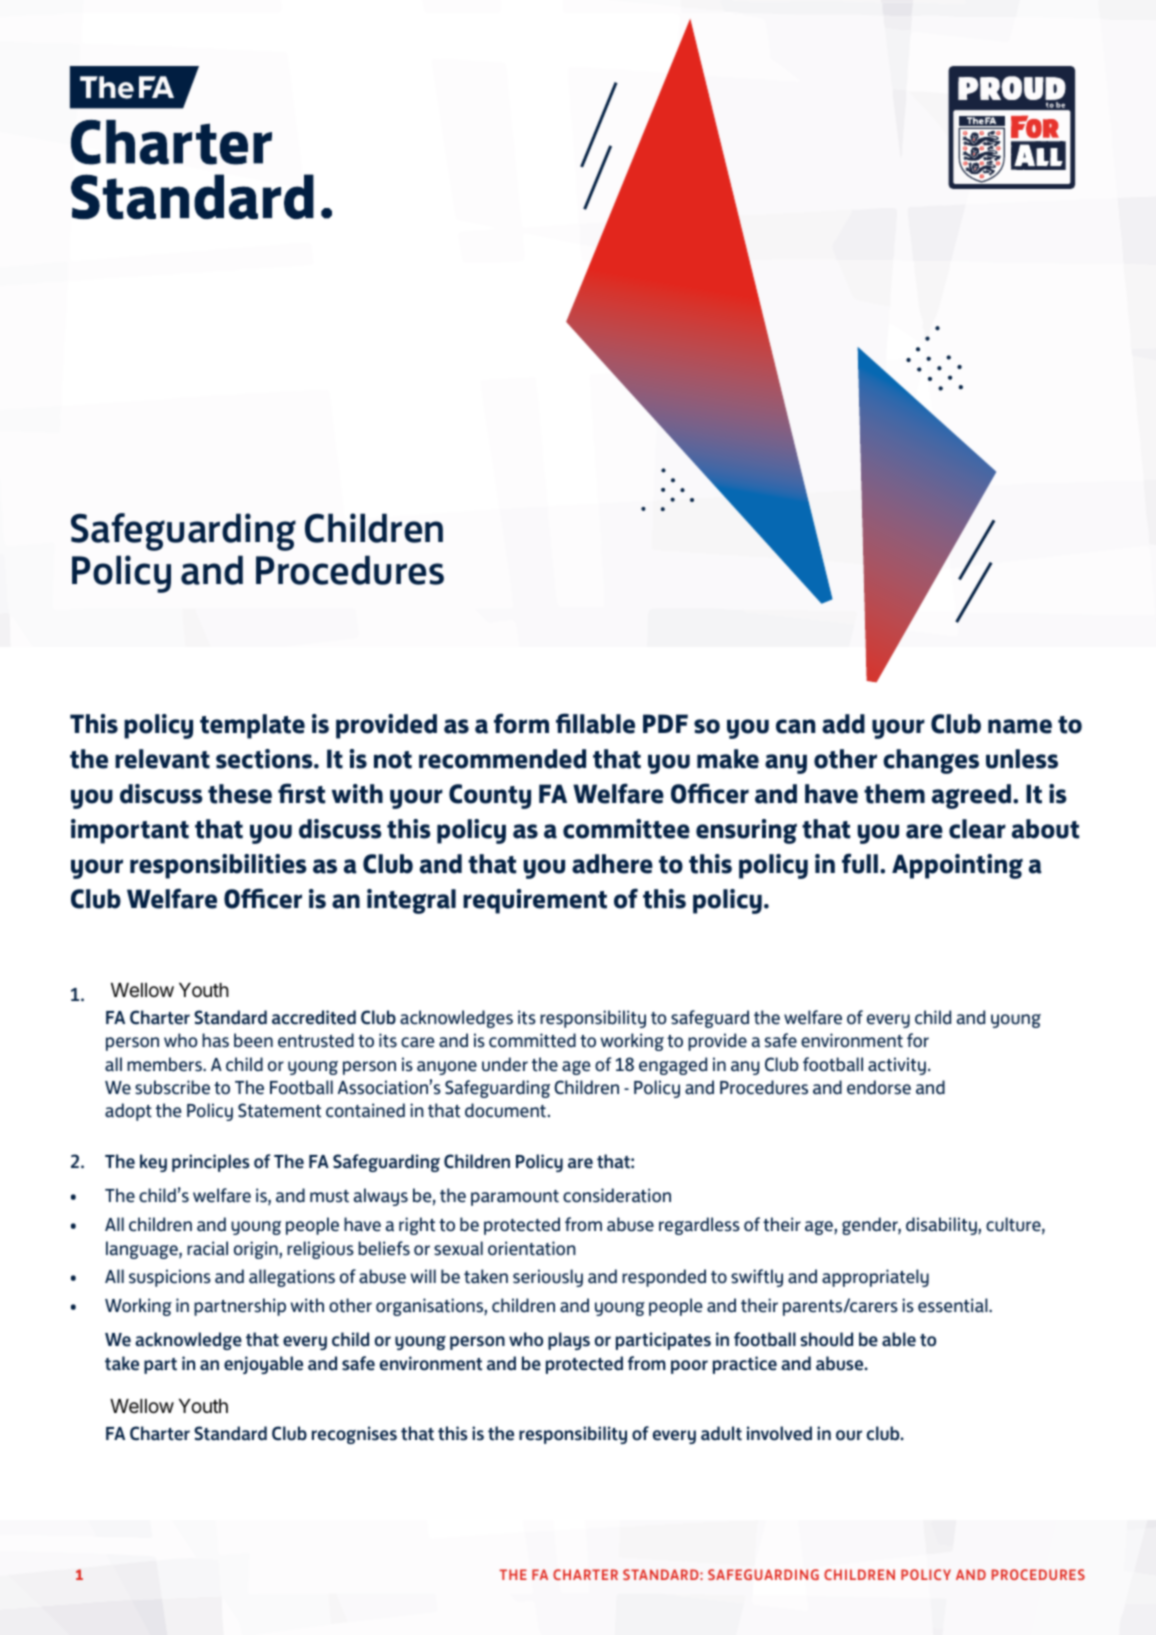 This screenshot has width=1156, height=1635. Describe the element at coordinates (931, 761) in the screenshot. I see `changes` at that location.
